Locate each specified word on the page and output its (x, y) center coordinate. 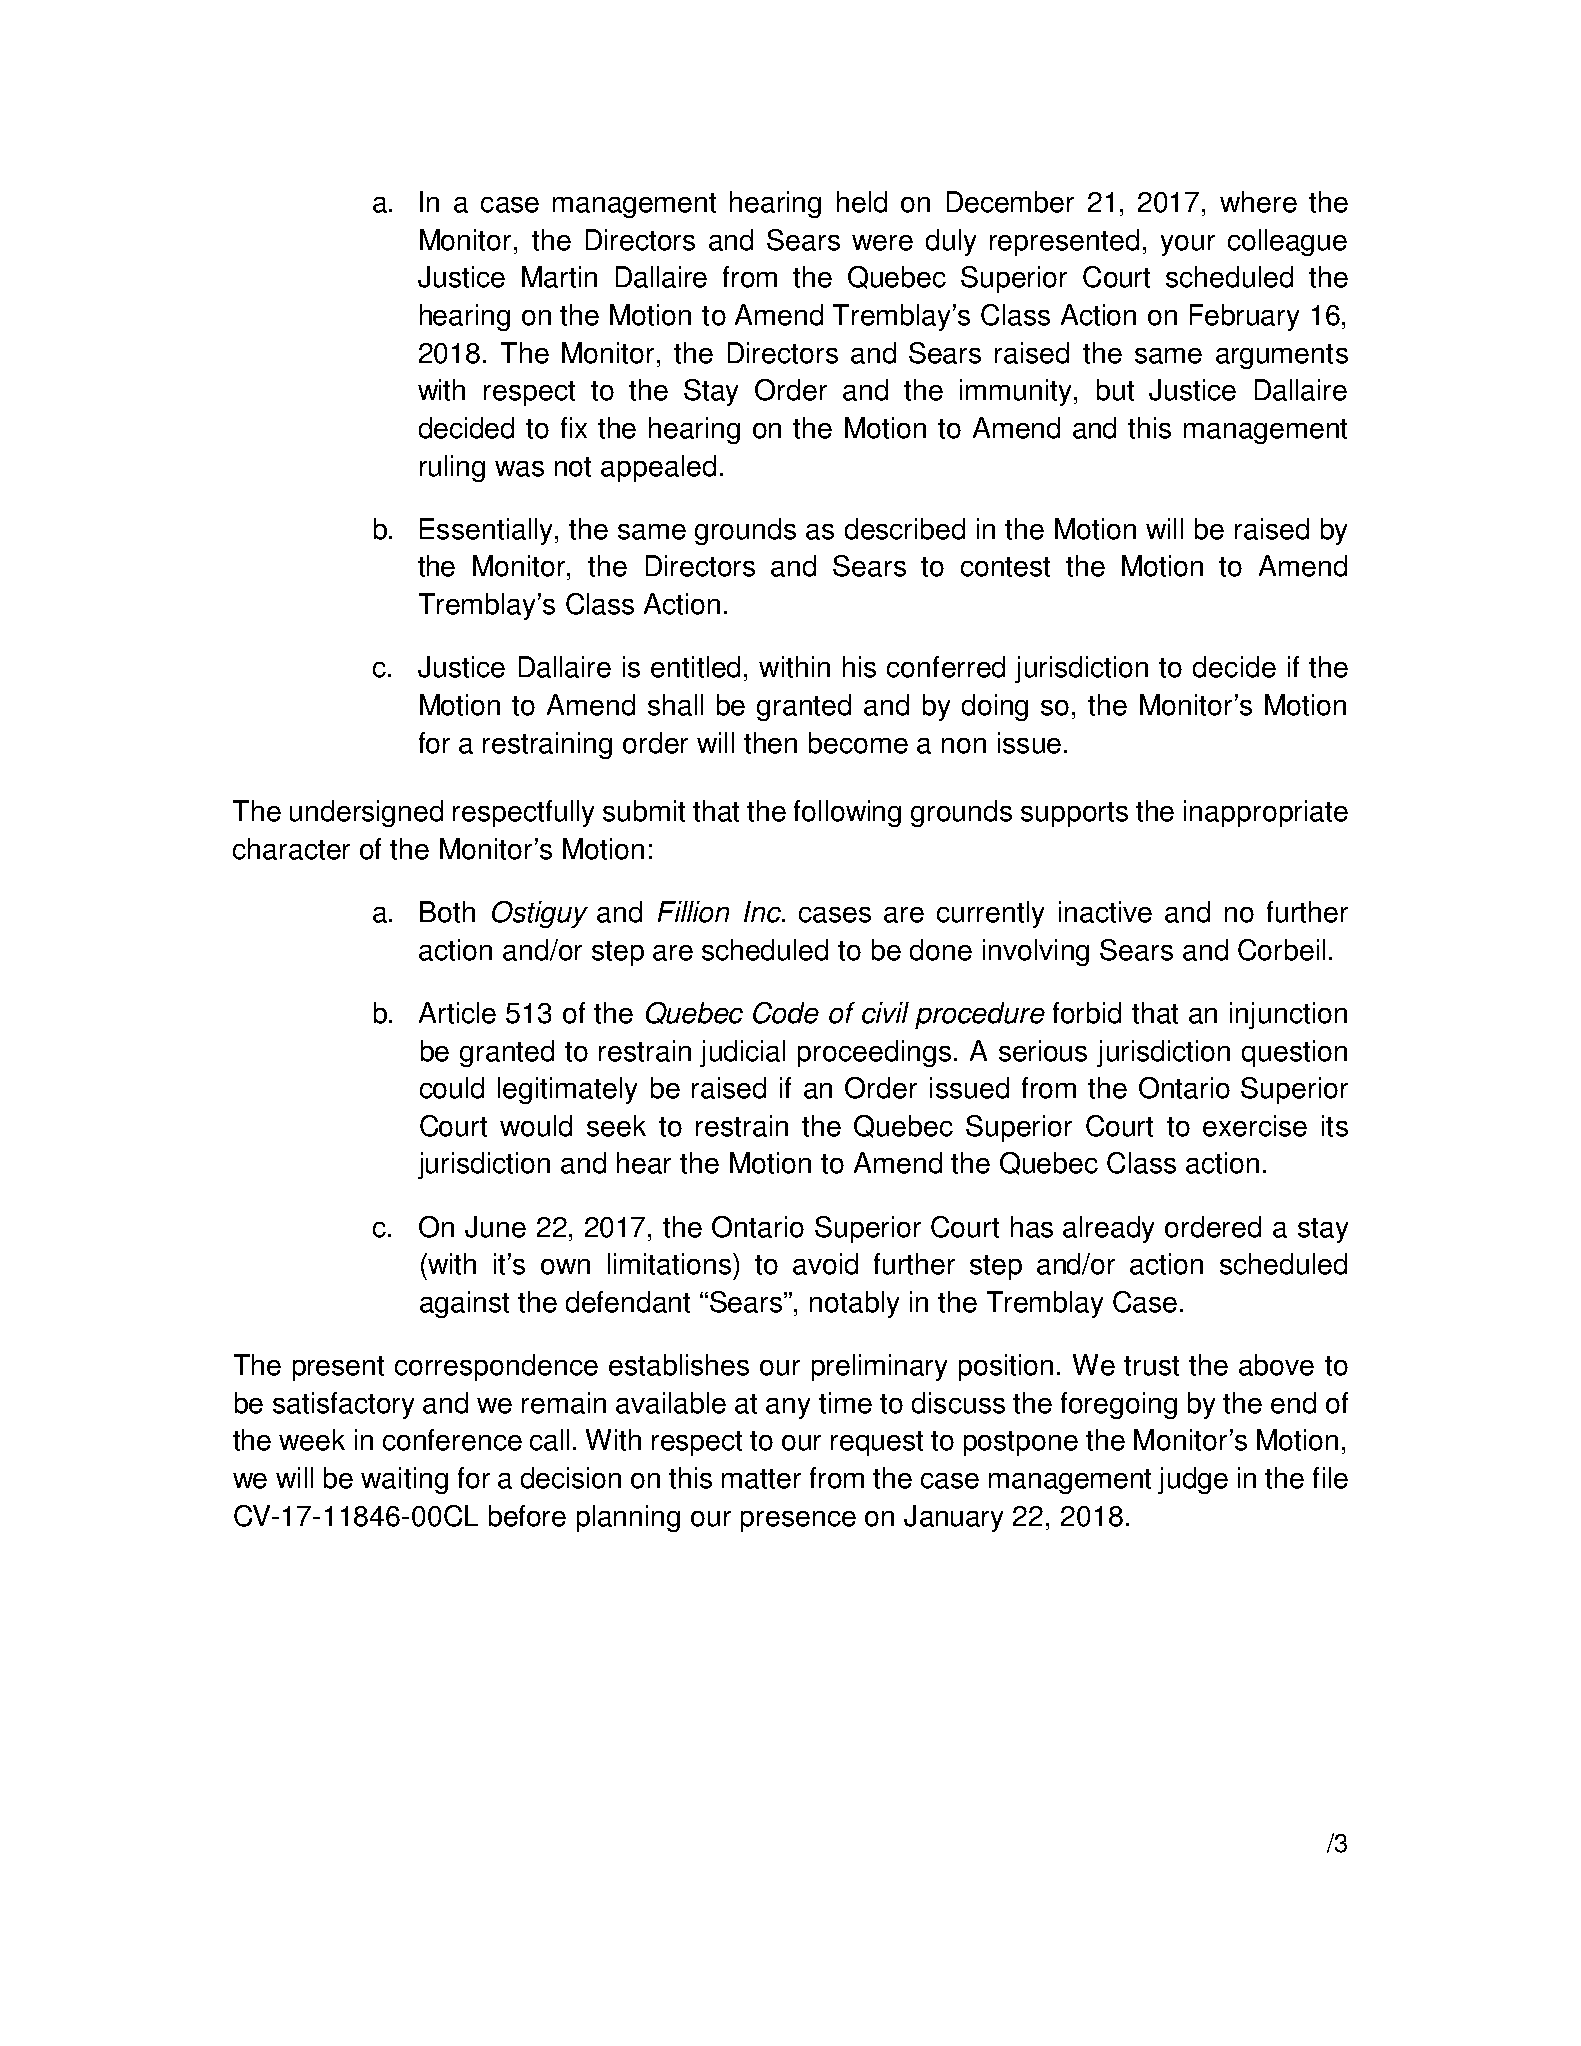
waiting (404, 1480)
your (1188, 245)
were (882, 243)
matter (761, 1479)
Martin (559, 277)
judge (1193, 1480)
